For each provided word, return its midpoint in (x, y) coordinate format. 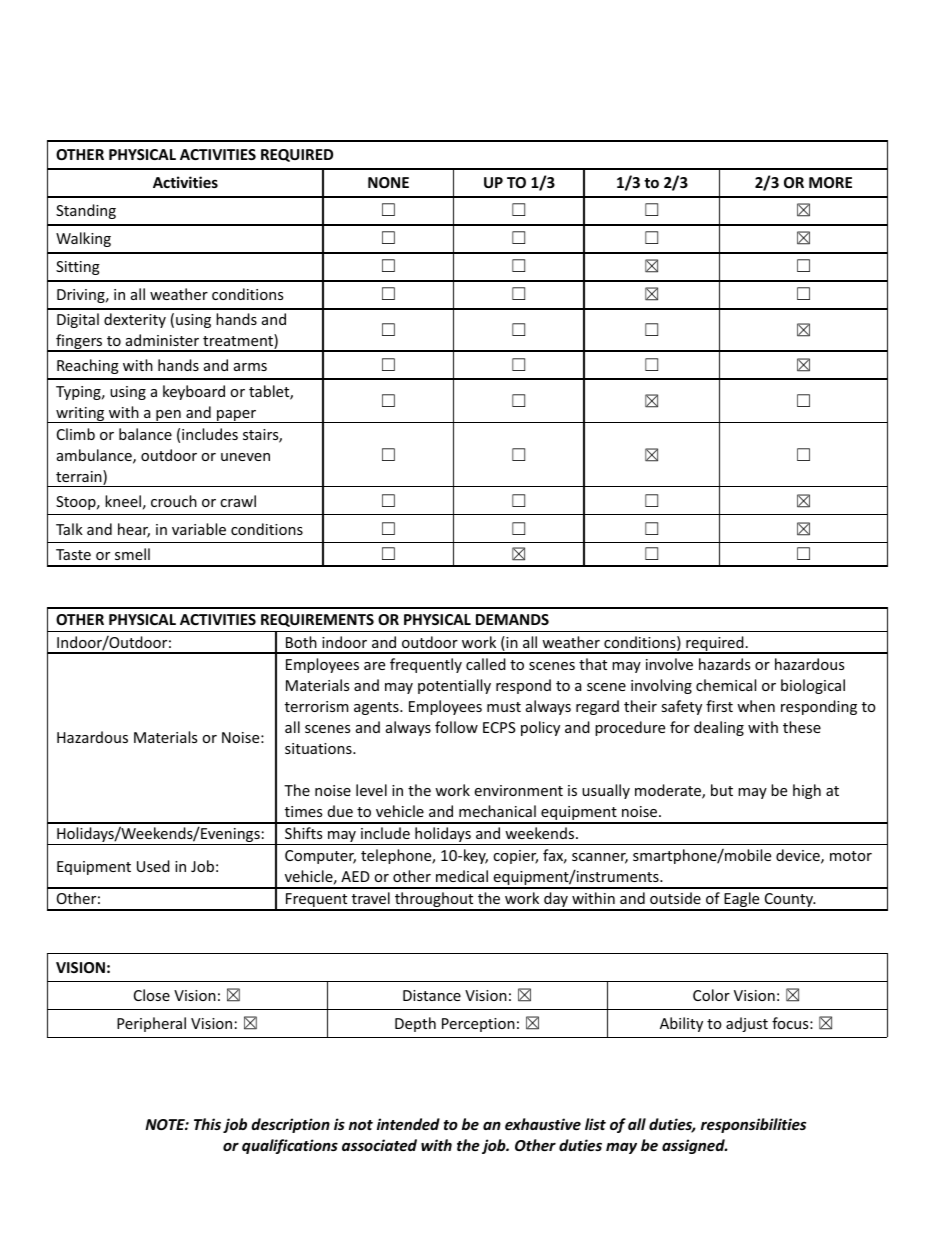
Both (301, 642)
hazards (724, 664)
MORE (830, 182)
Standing (86, 211)
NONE (388, 182)
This (207, 1124)
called (486, 664)
